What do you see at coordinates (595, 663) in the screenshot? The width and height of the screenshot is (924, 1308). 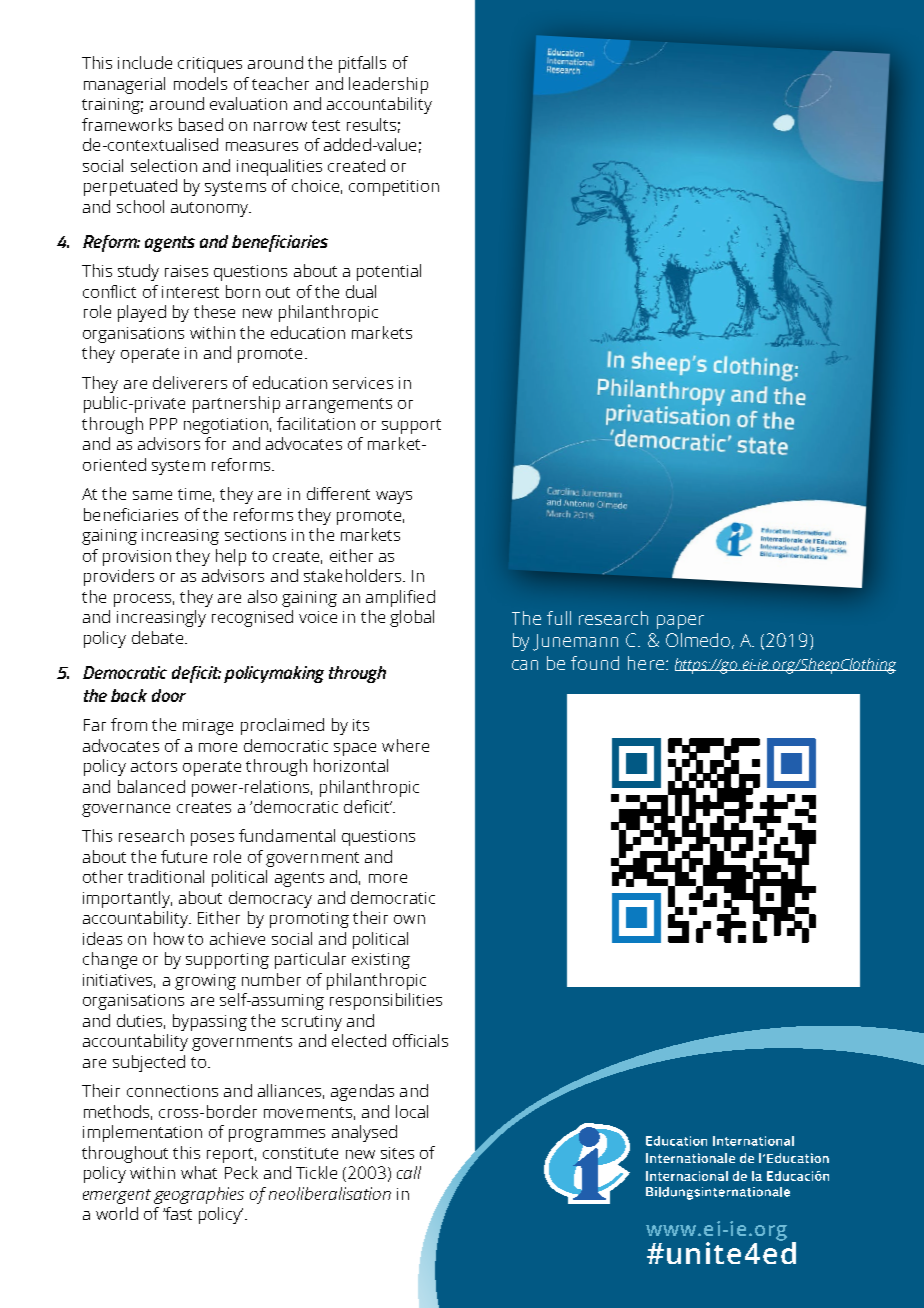 I see `found` at bounding box center [595, 663].
